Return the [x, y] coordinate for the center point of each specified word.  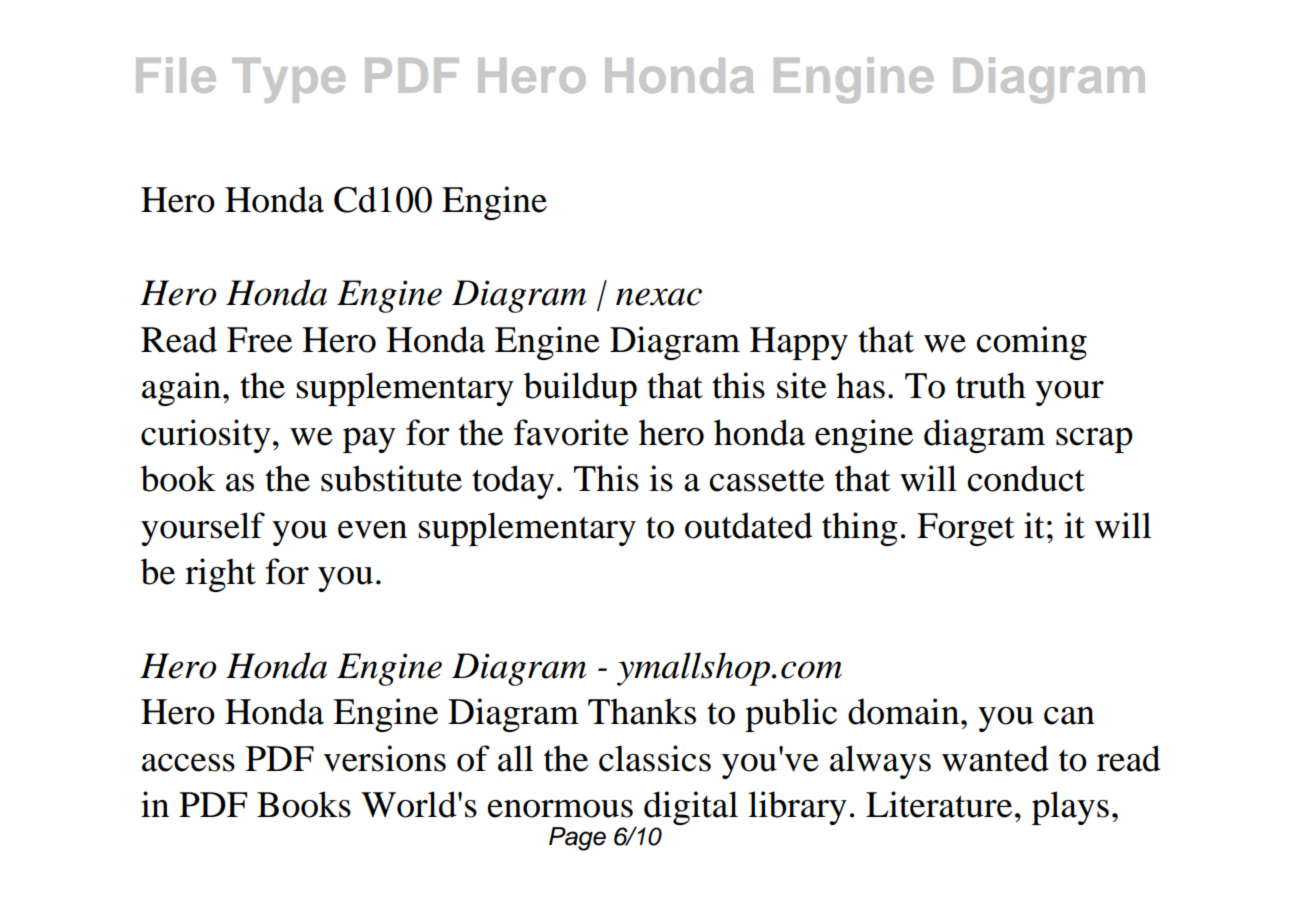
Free [259, 340]
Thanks [642, 711]
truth [991, 385]
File [176, 75]
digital [691, 809]
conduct [1026, 478]
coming [1032, 343]
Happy [799, 343]
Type [288, 80]
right [220, 575]
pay [369, 440]
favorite [571, 432]
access [188, 763]
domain [905, 711]
